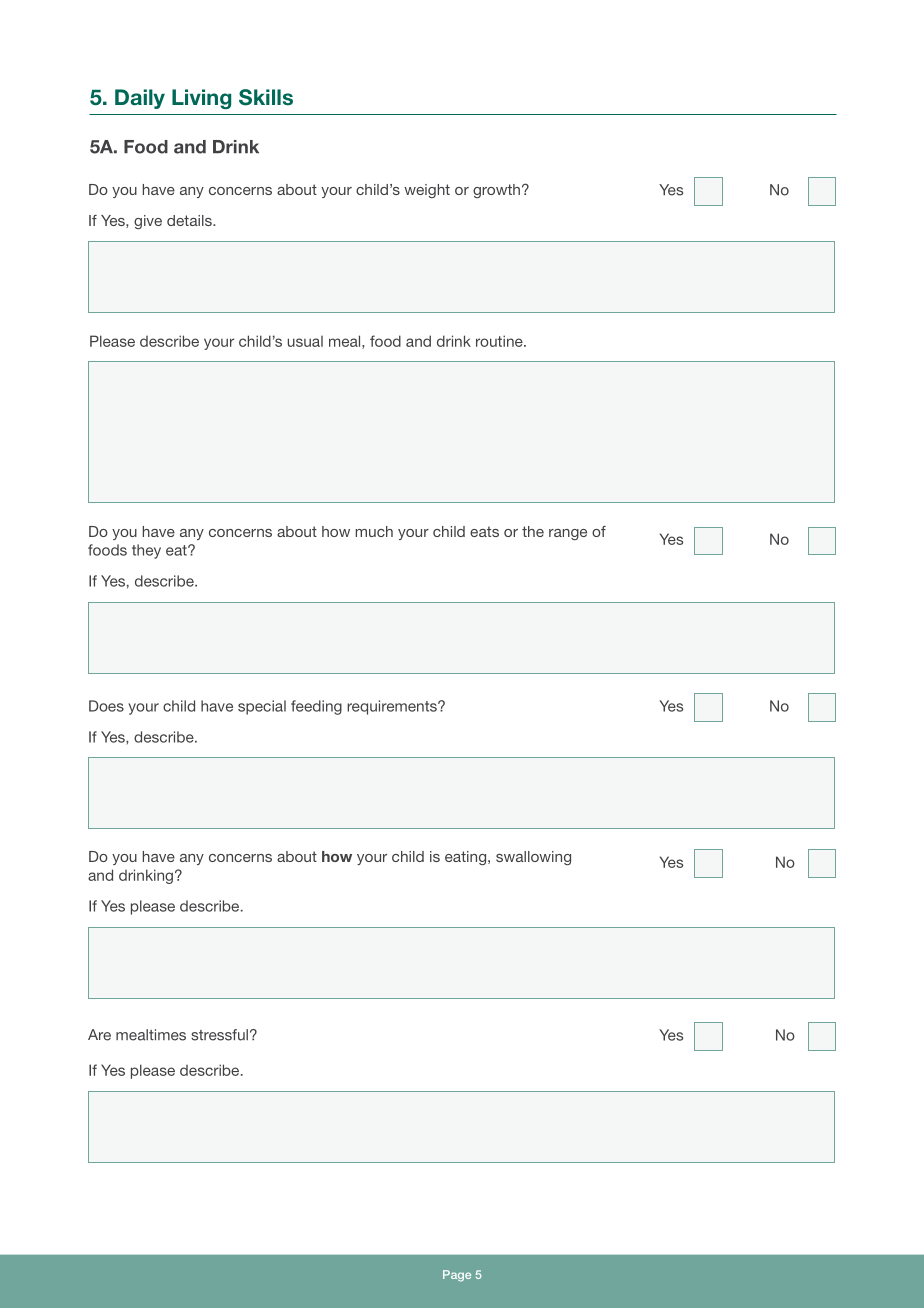 The image size is (924, 1308). Describe the element at coordinates (266, 97) in the document. I see `Skills` at that location.
